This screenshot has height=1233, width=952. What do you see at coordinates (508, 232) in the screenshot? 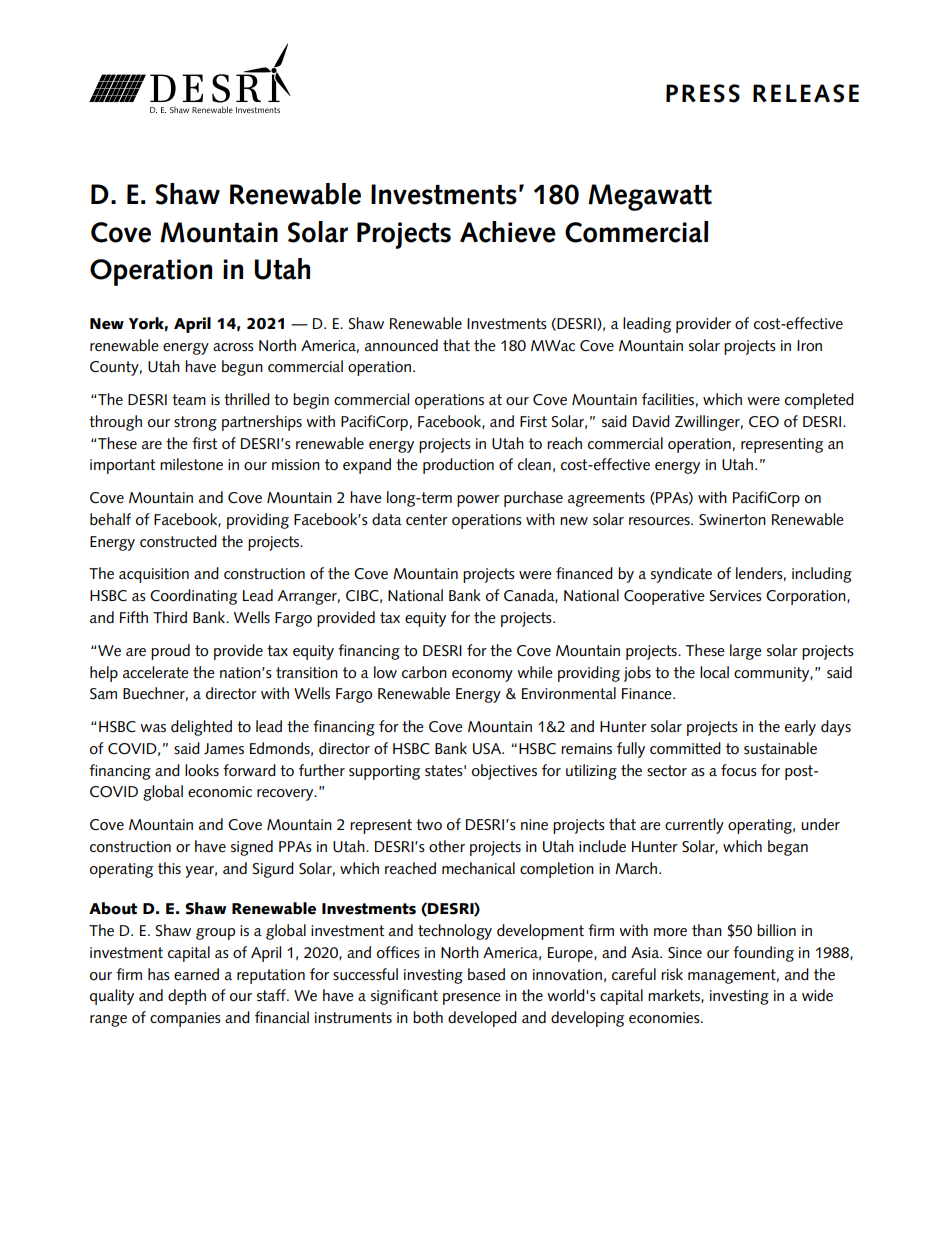
I see `Achieve` at bounding box center [508, 232].
